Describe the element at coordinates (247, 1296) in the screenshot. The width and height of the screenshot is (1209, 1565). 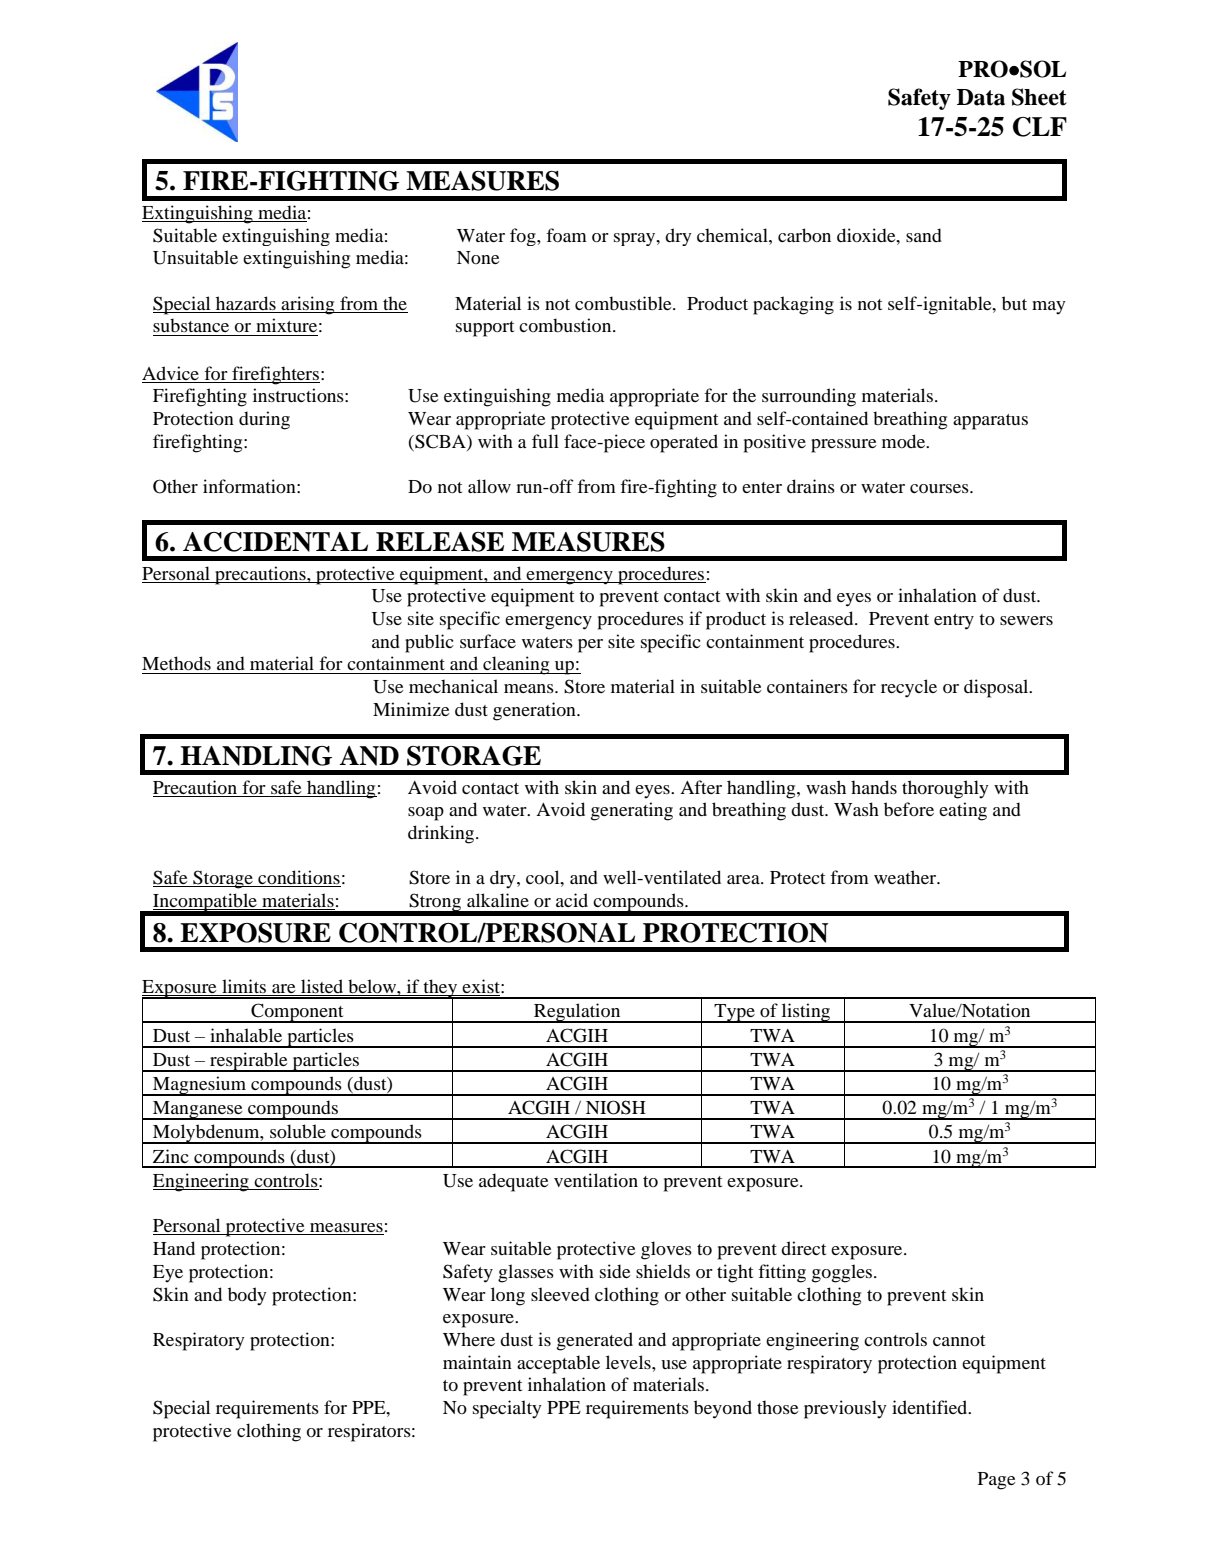
I see `body` at that location.
